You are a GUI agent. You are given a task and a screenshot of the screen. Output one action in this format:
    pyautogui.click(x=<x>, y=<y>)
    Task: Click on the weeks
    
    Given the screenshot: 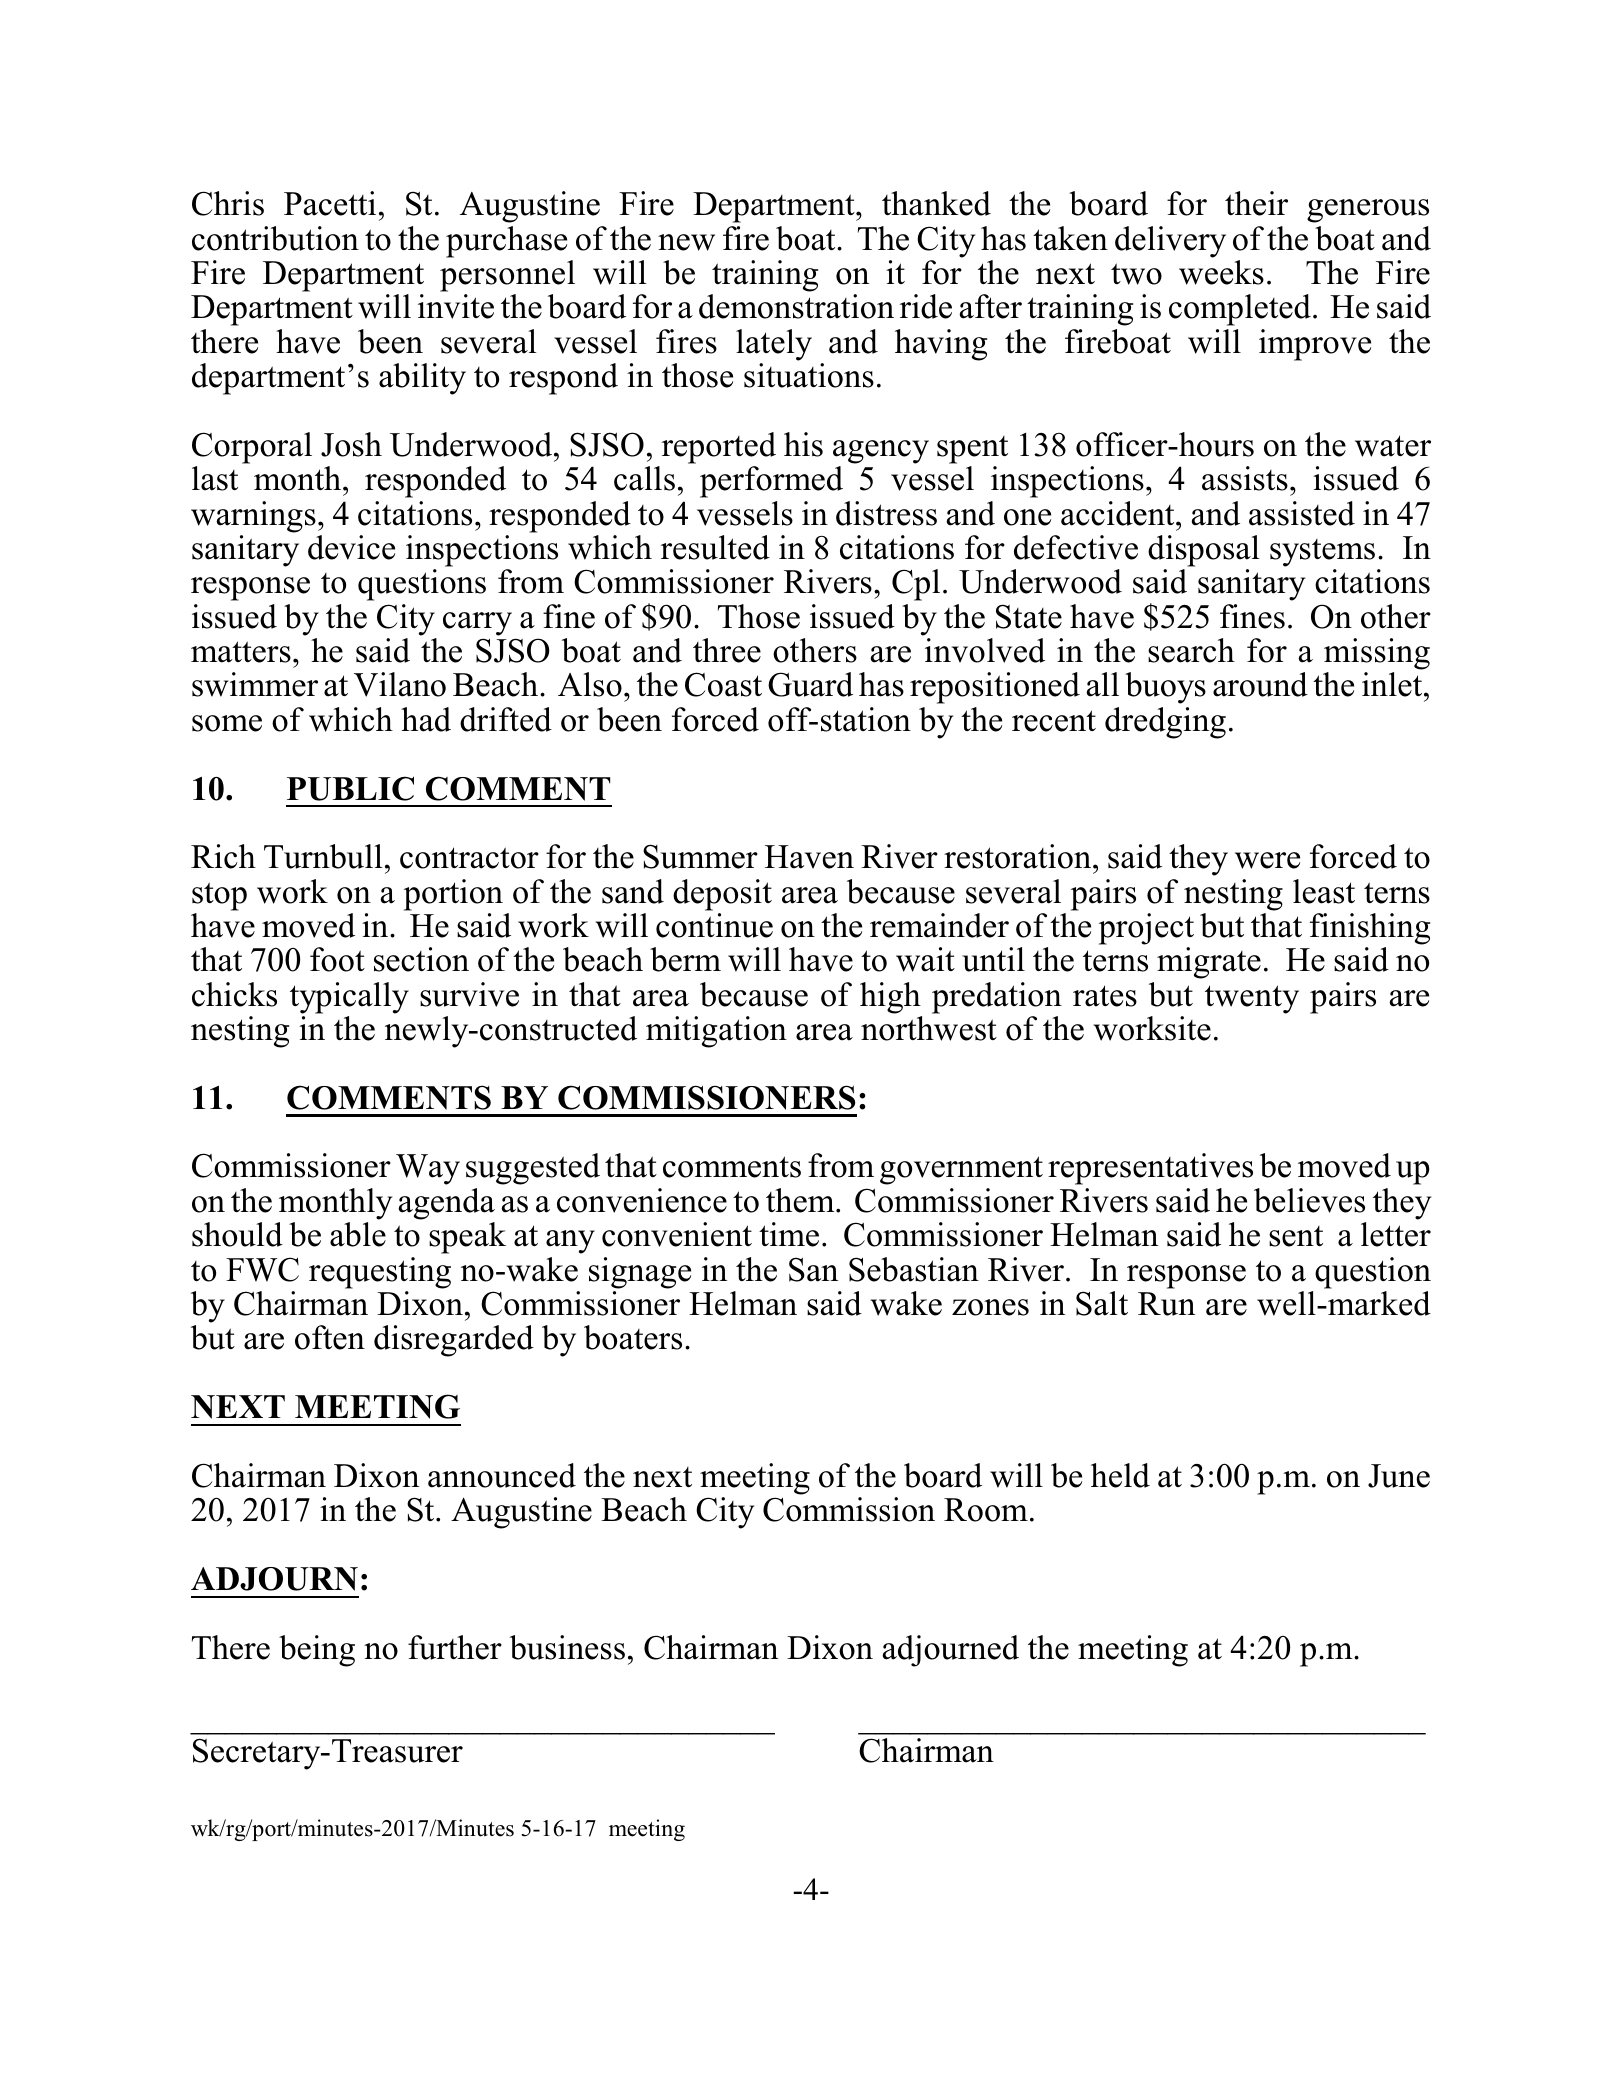 What is the action you would take?
    pyautogui.click(x=1221, y=272)
